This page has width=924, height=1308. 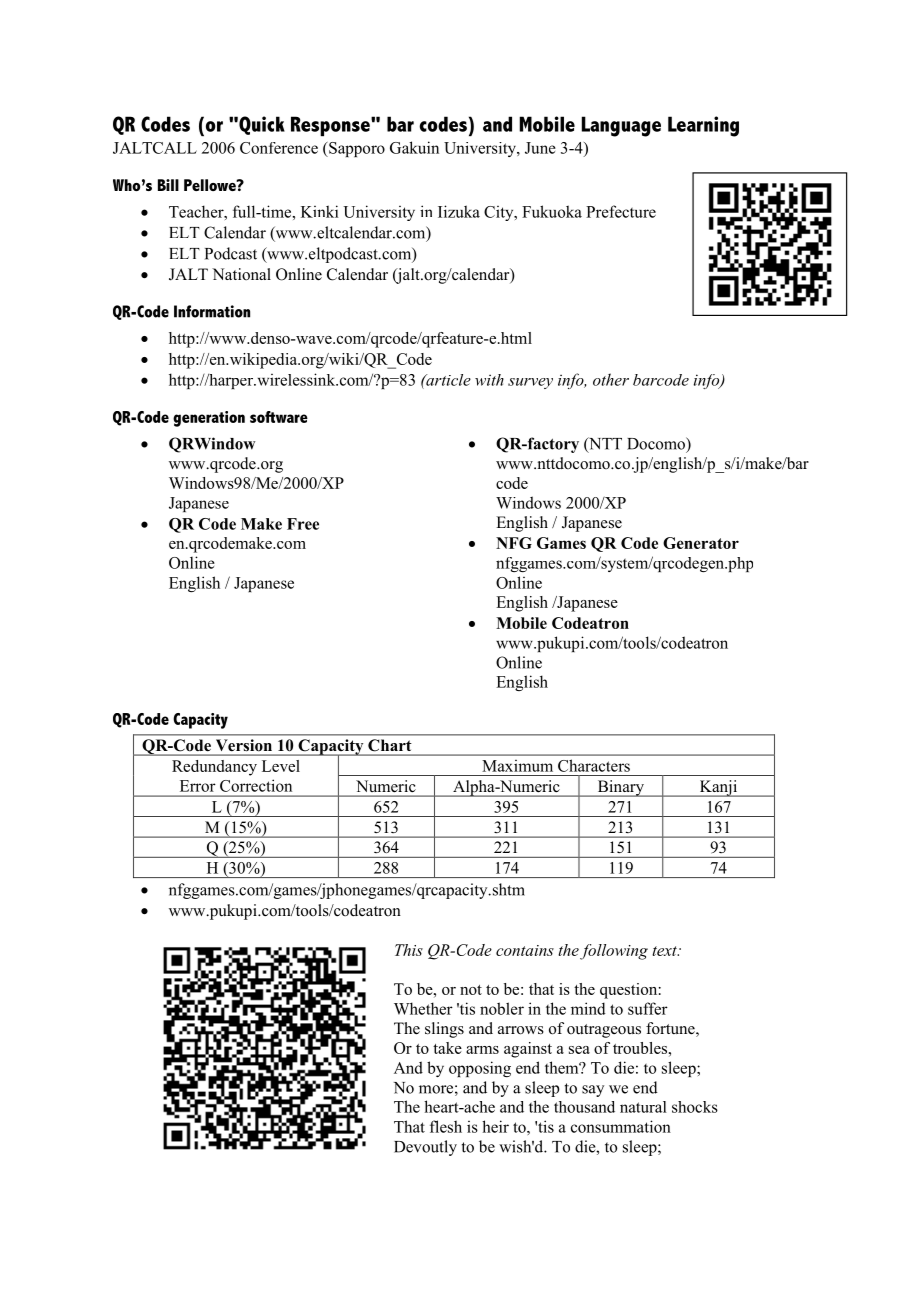 I want to click on flesh, so click(x=446, y=1126).
